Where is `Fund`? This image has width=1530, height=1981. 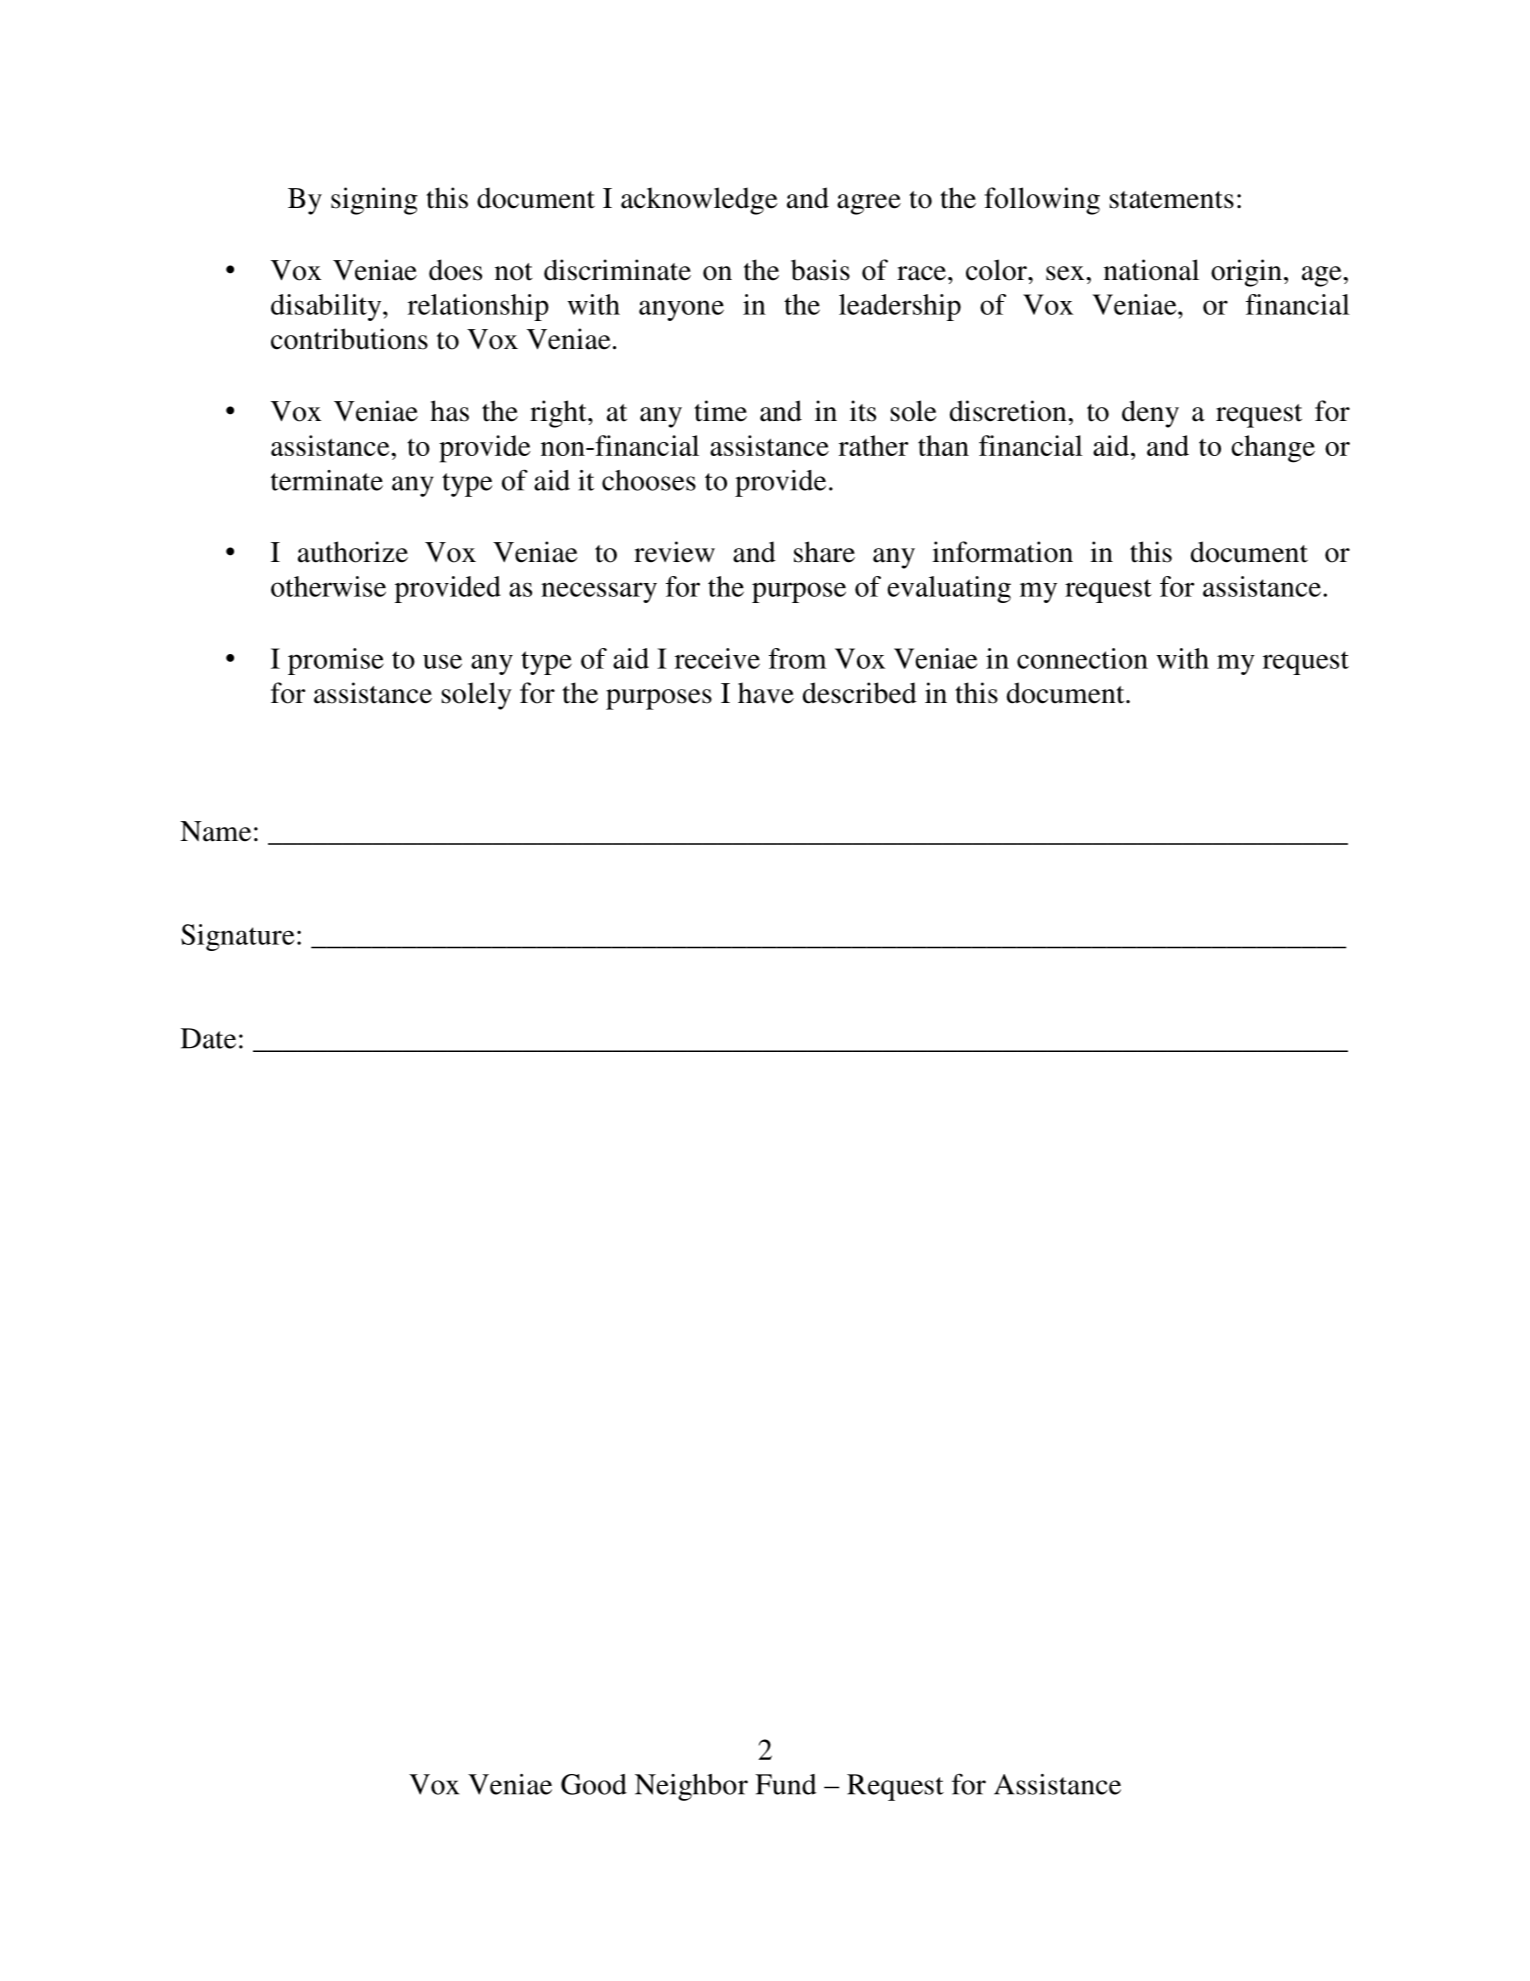
Fund is located at coordinates (786, 1784).
